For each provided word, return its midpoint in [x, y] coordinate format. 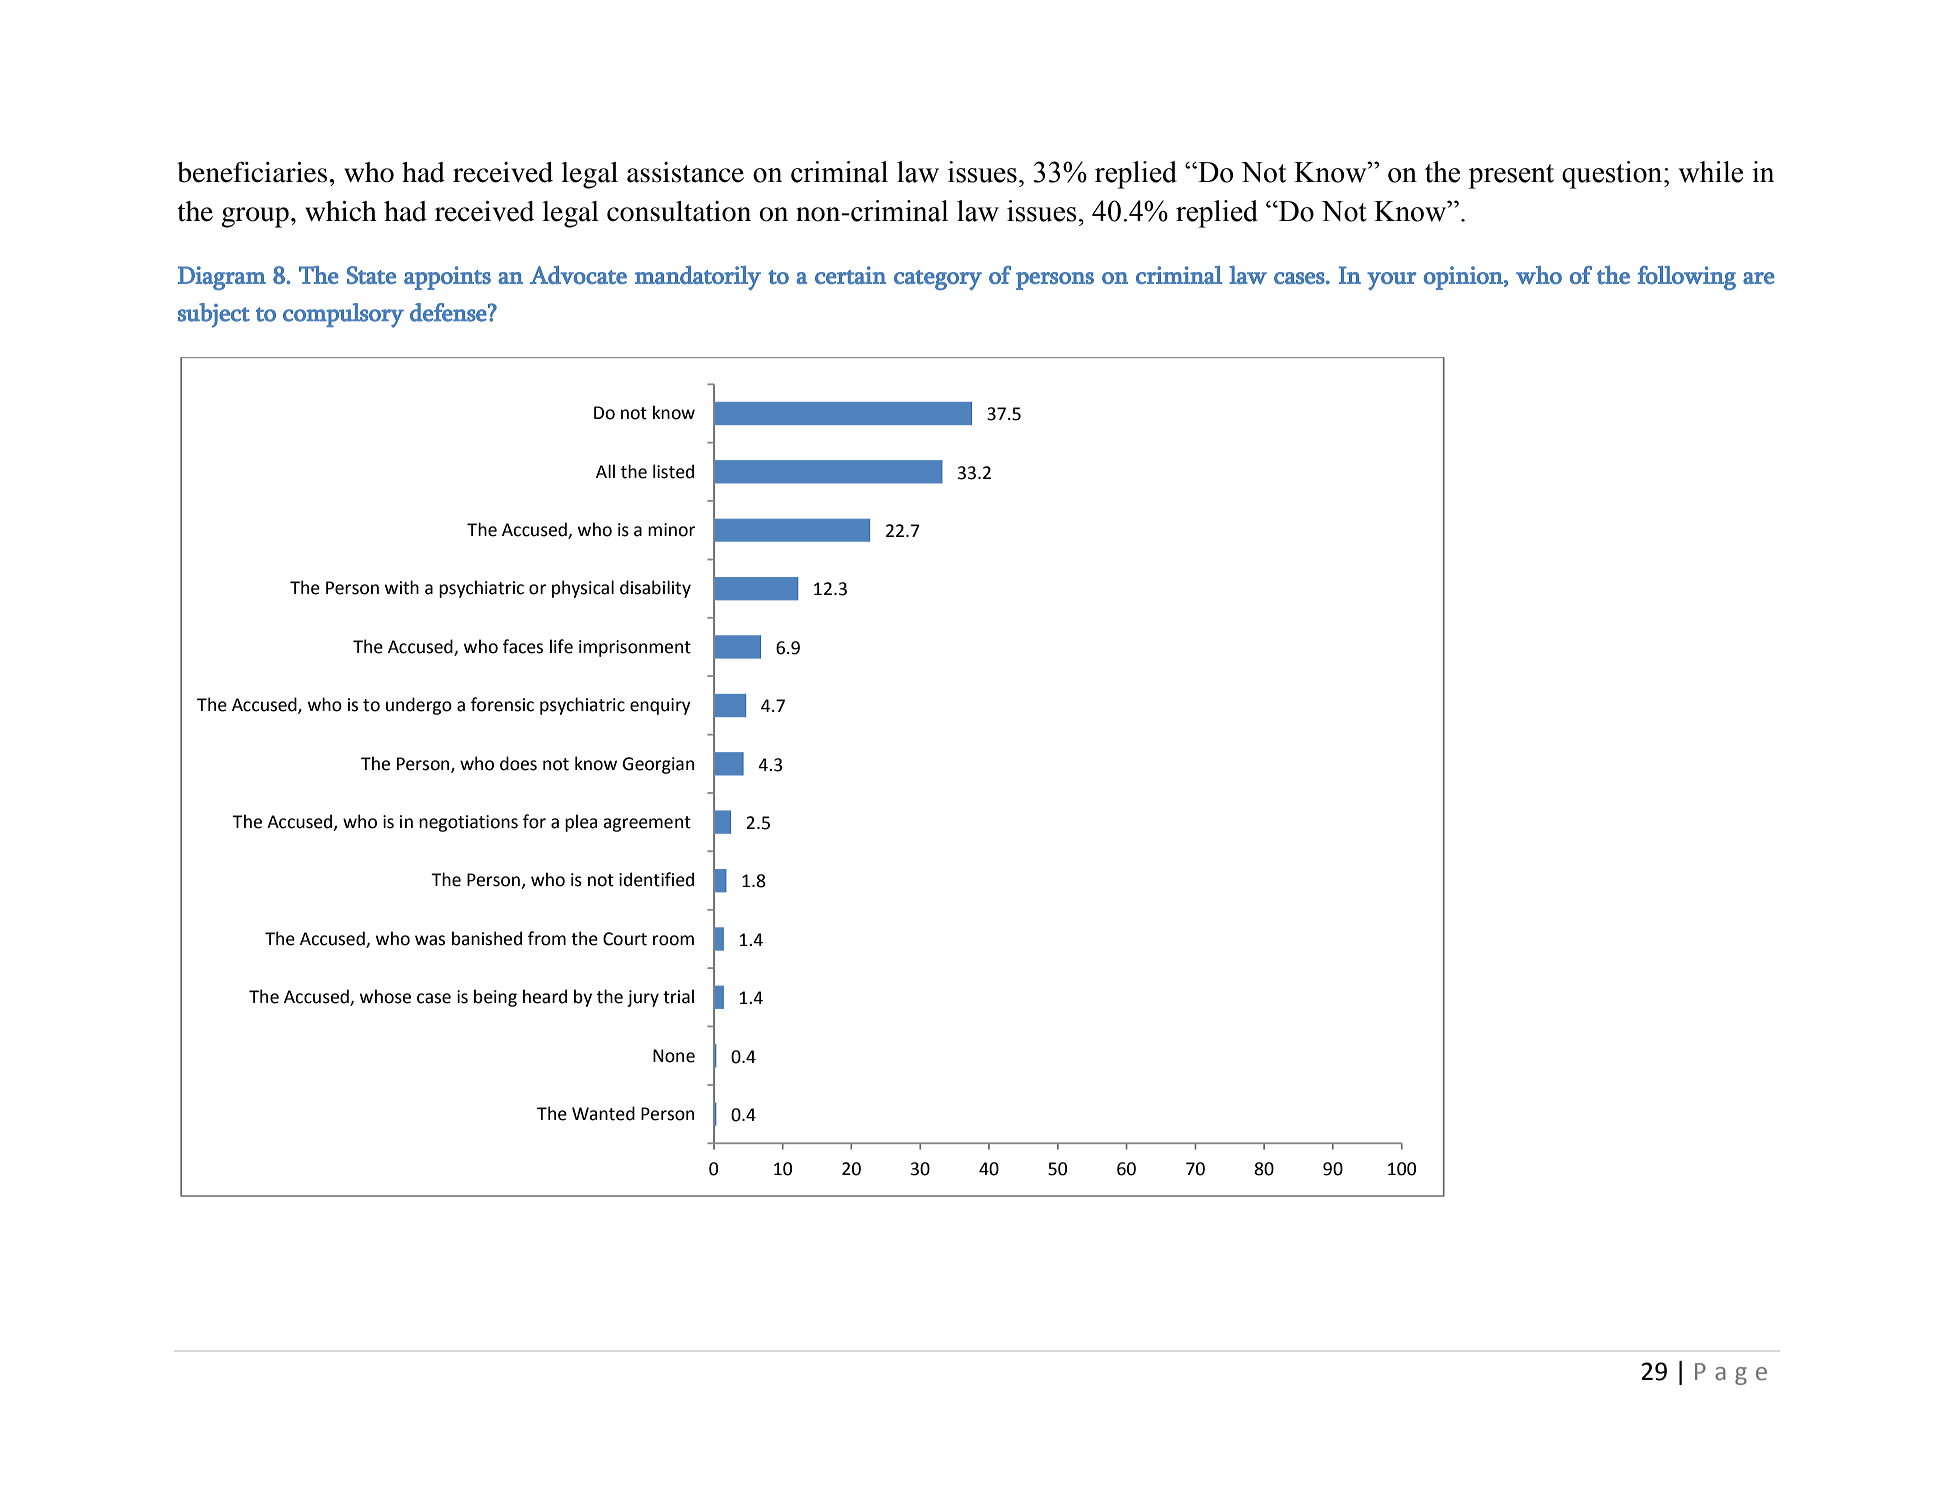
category [938, 280]
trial [678, 996]
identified [656, 879]
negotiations [468, 823]
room [673, 940]
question [1613, 175]
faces [523, 646]
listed [673, 471]
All [605, 471]
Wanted [603, 1113]
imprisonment [635, 648]
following [1687, 278]
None [674, 1056]
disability [655, 589]
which [341, 211]
